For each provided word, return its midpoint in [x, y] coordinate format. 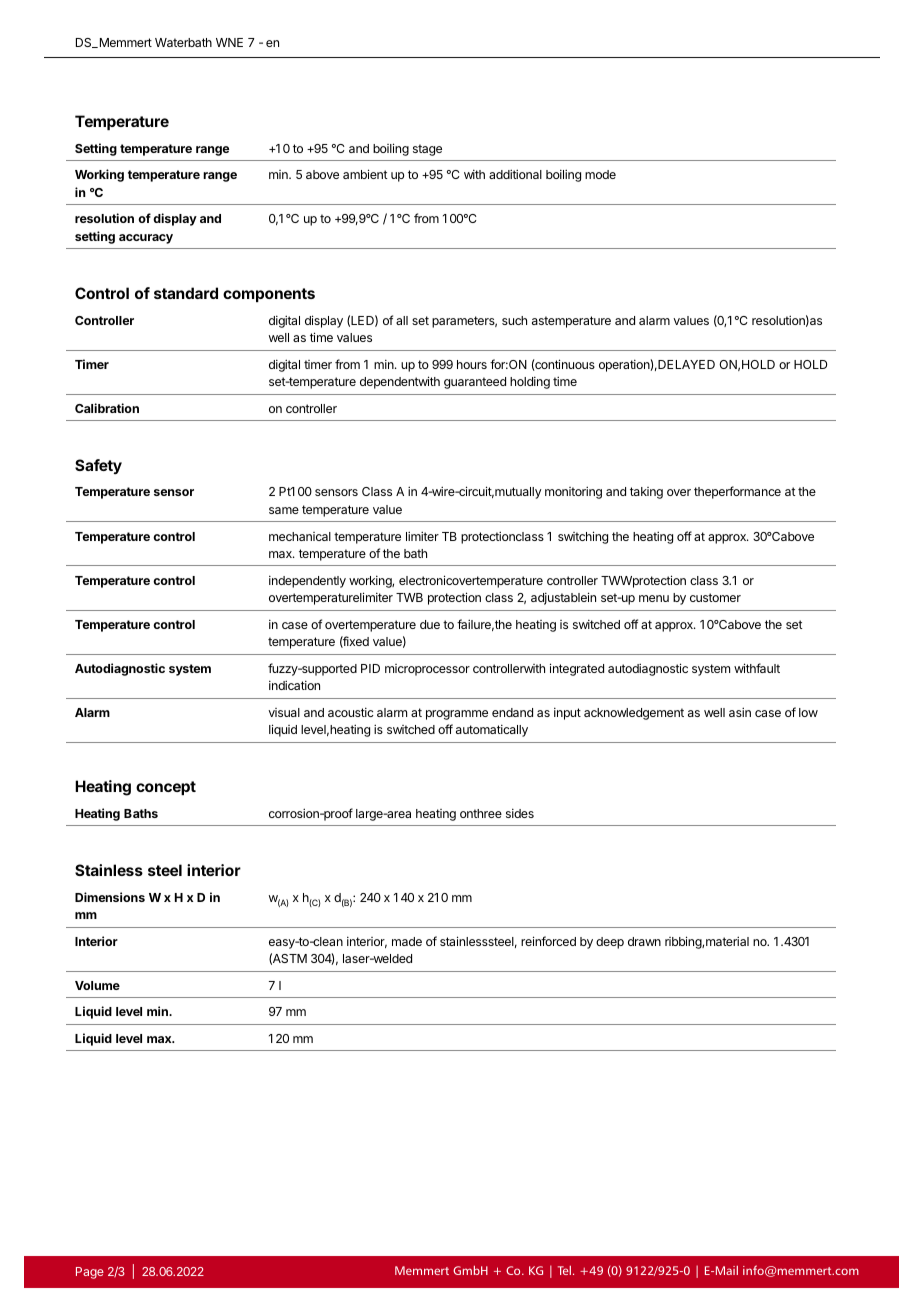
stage [427, 150]
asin [740, 712]
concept [166, 788]
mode [600, 174]
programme [457, 715]
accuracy [146, 239]
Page [90, 1273]
